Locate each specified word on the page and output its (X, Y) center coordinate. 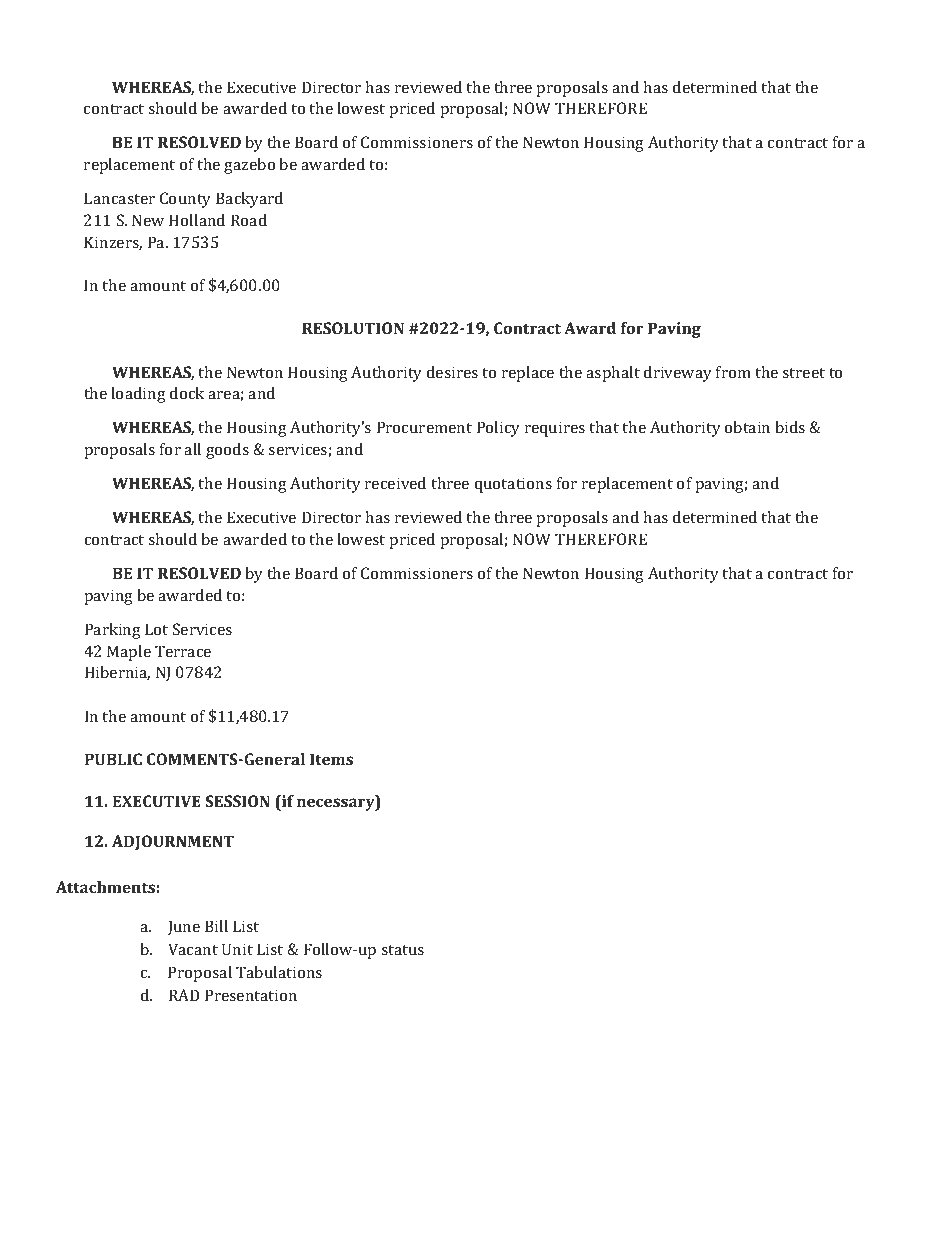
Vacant (193, 949)
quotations (513, 485)
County (185, 200)
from (733, 372)
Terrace (183, 651)
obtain (747, 427)
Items (331, 759)
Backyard (249, 200)
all (192, 449)
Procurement (424, 427)
